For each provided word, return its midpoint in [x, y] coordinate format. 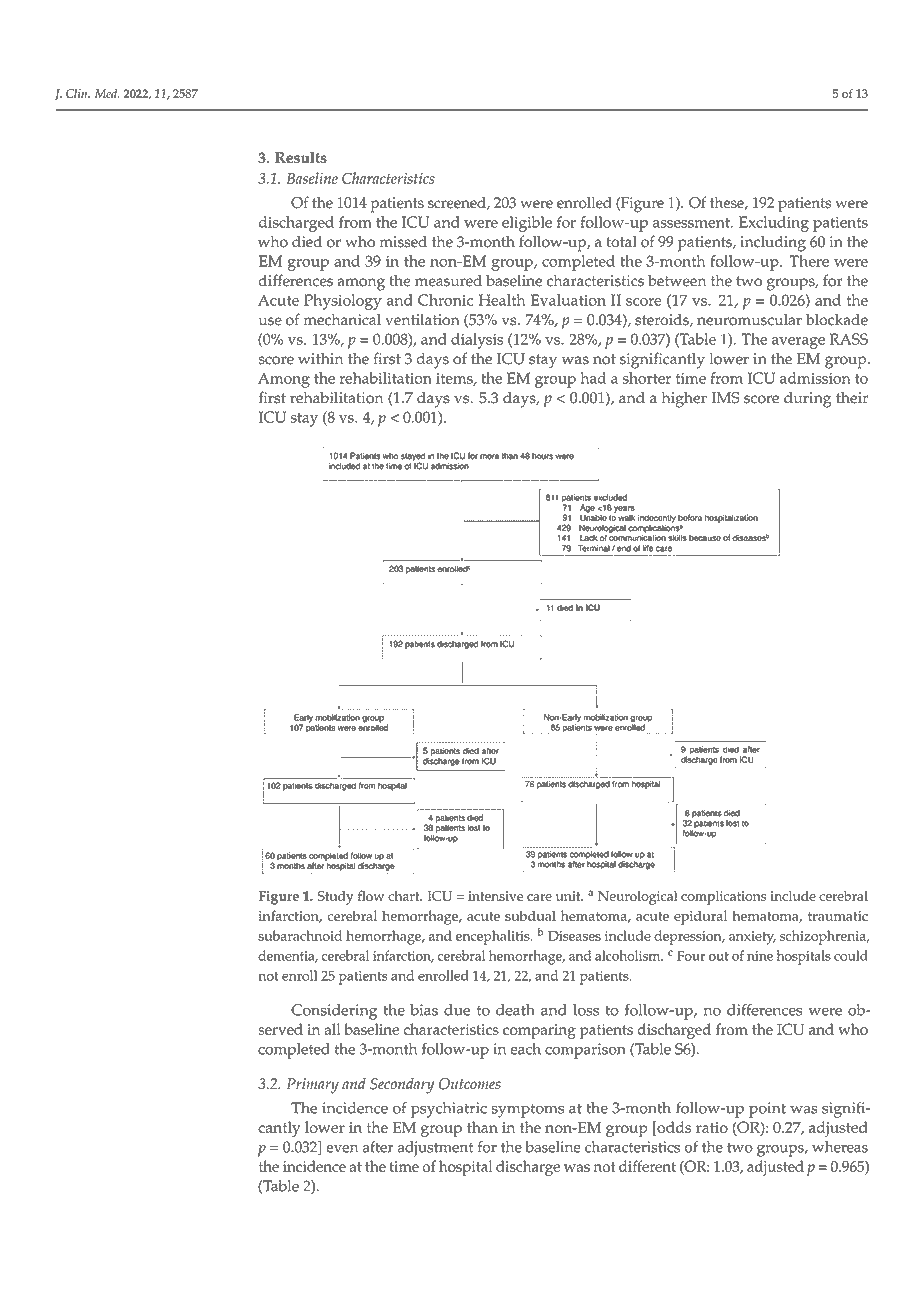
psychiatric [449, 1110]
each [525, 1049]
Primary [313, 1086]
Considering [334, 1012]
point [767, 1110]
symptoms [528, 1110]
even [342, 1149]
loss [586, 1010]
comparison [585, 1051]
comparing [539, 1031]
